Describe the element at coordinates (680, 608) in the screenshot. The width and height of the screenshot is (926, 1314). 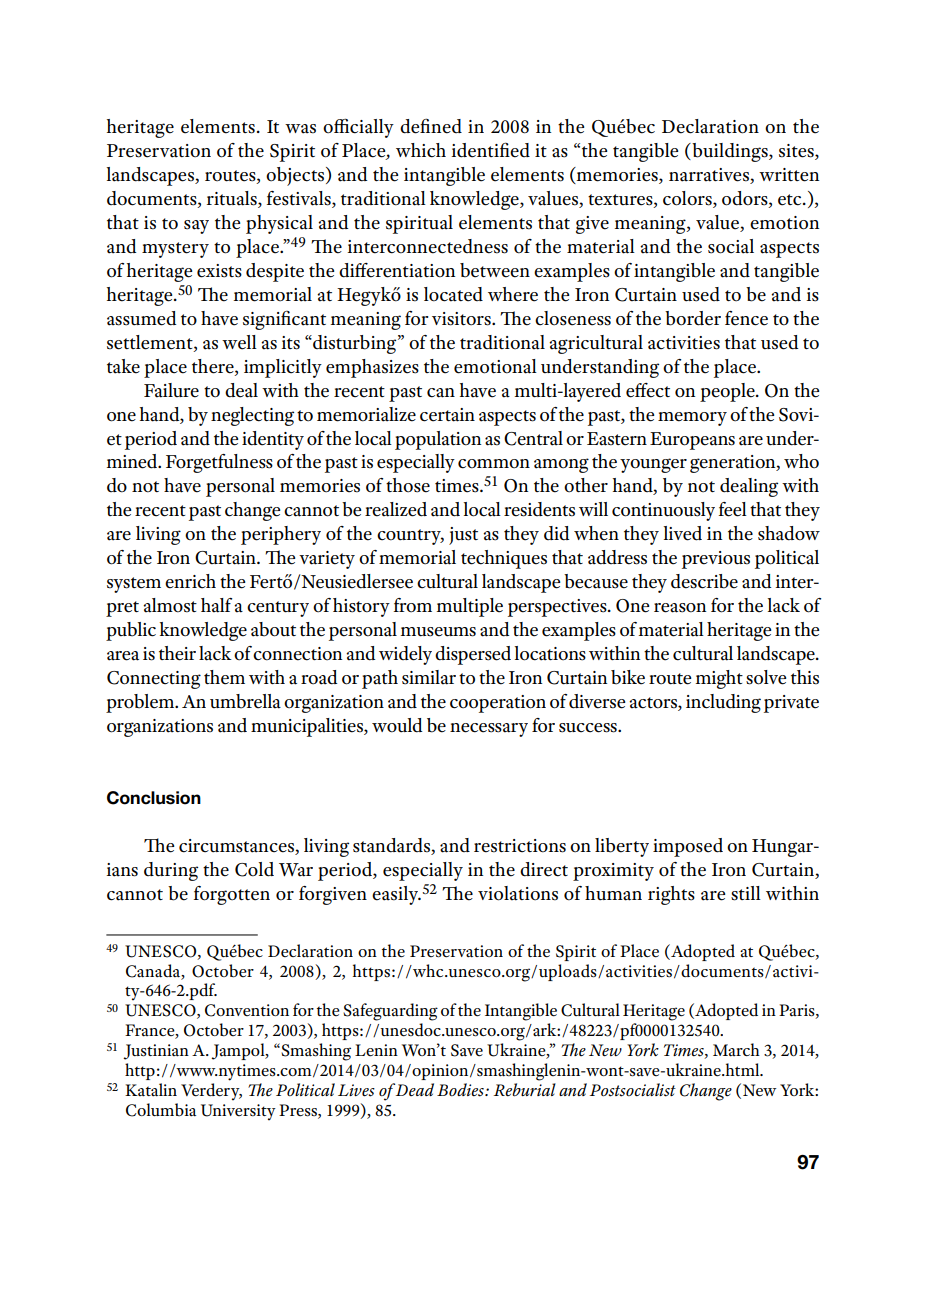
I see `reason` at that location.
